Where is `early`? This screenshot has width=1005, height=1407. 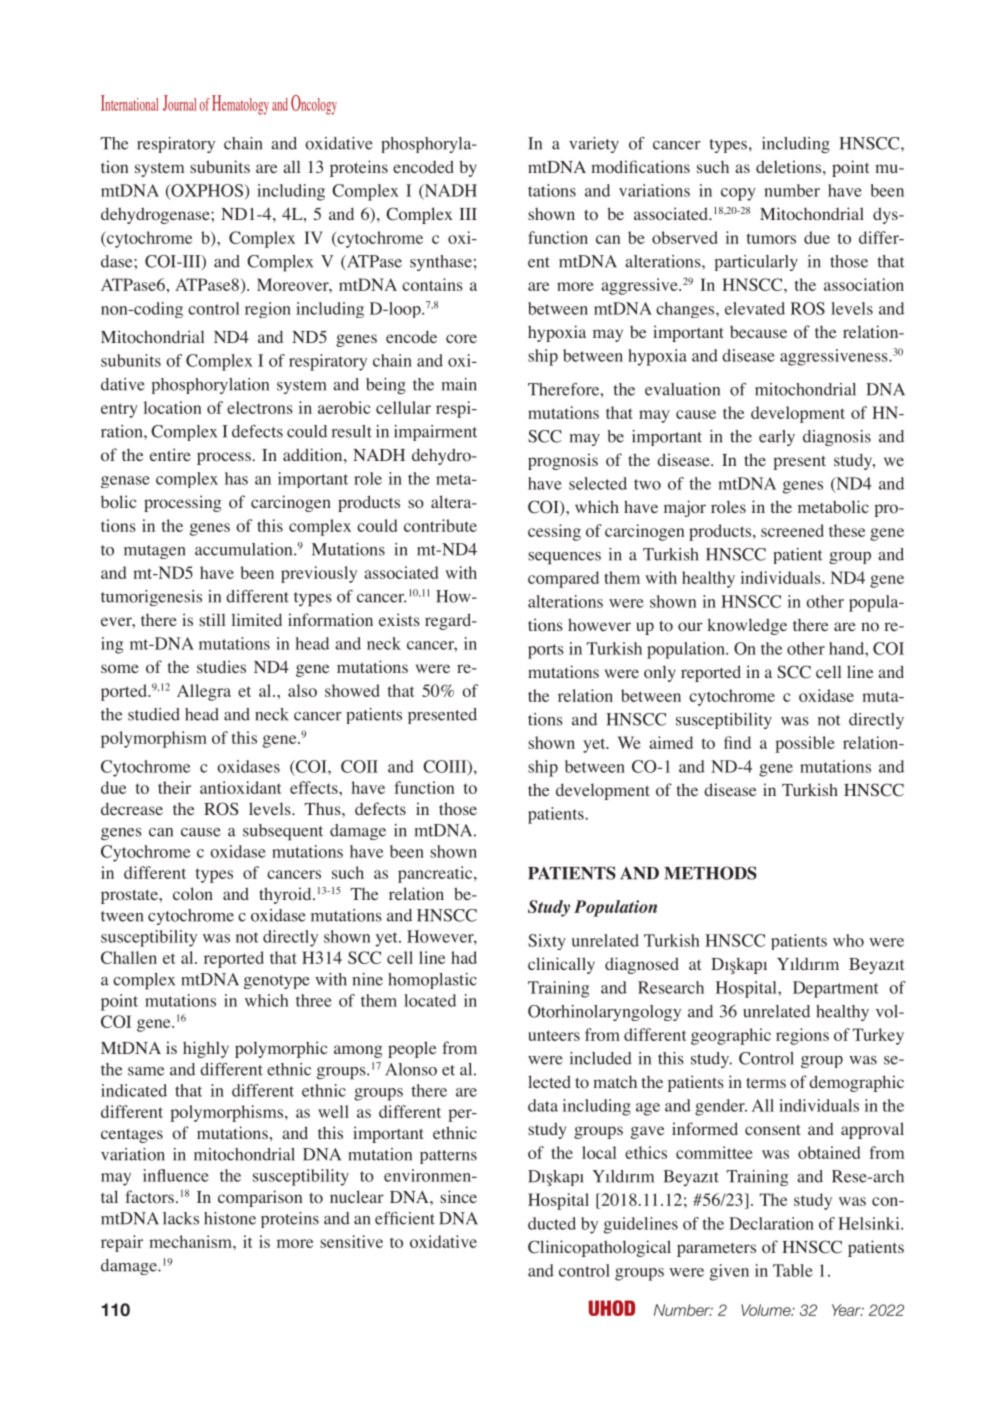 early is located at coordinates (777, 438).
